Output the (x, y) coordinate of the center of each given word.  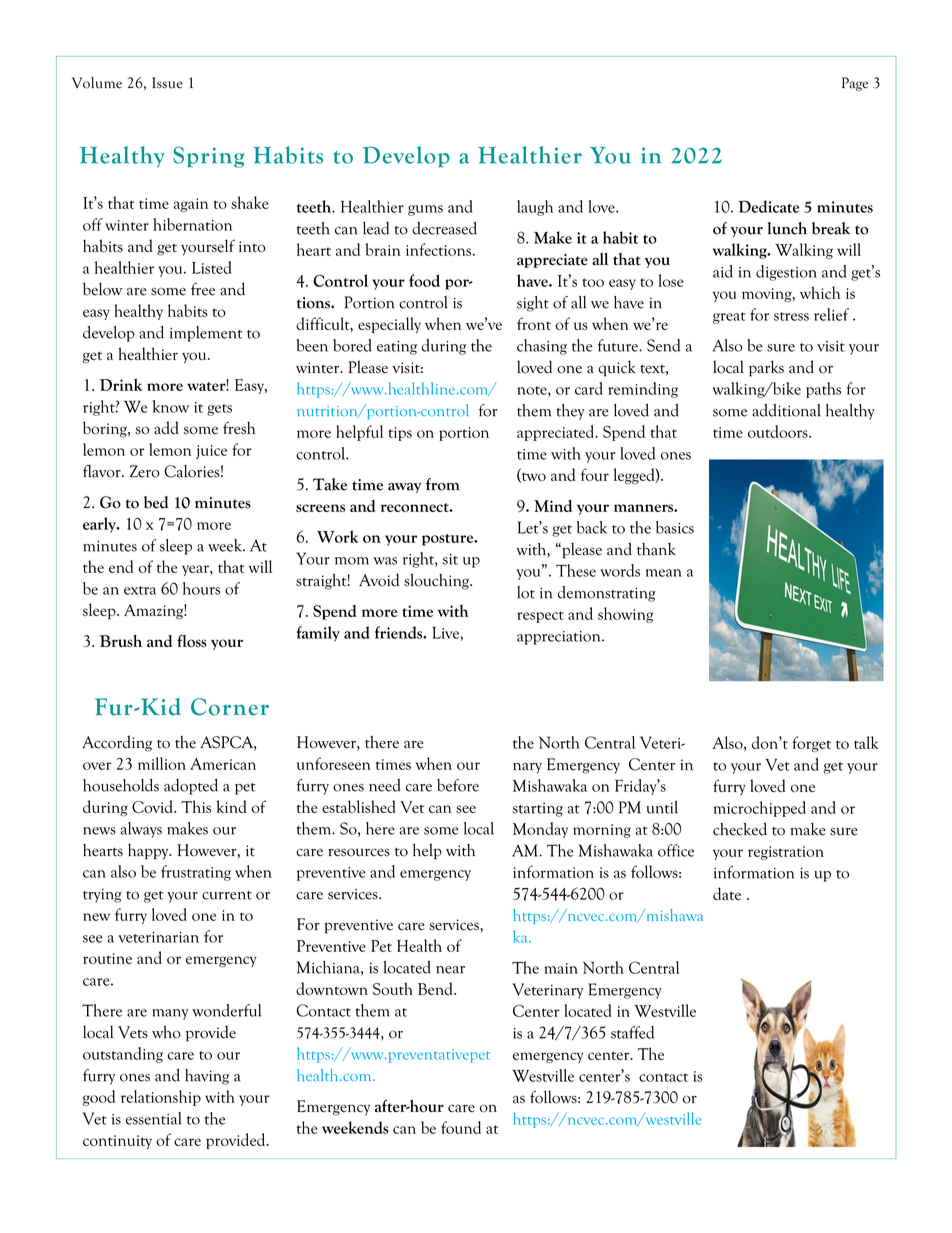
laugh (535, 208)
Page (855, 84)
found (461, 1127)
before (458, 785)
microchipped (760, 809)
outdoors (779, 431)
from (443, 484)
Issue (167, 83)
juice (211, 452)
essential (154, 1118)
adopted (191, 787)
